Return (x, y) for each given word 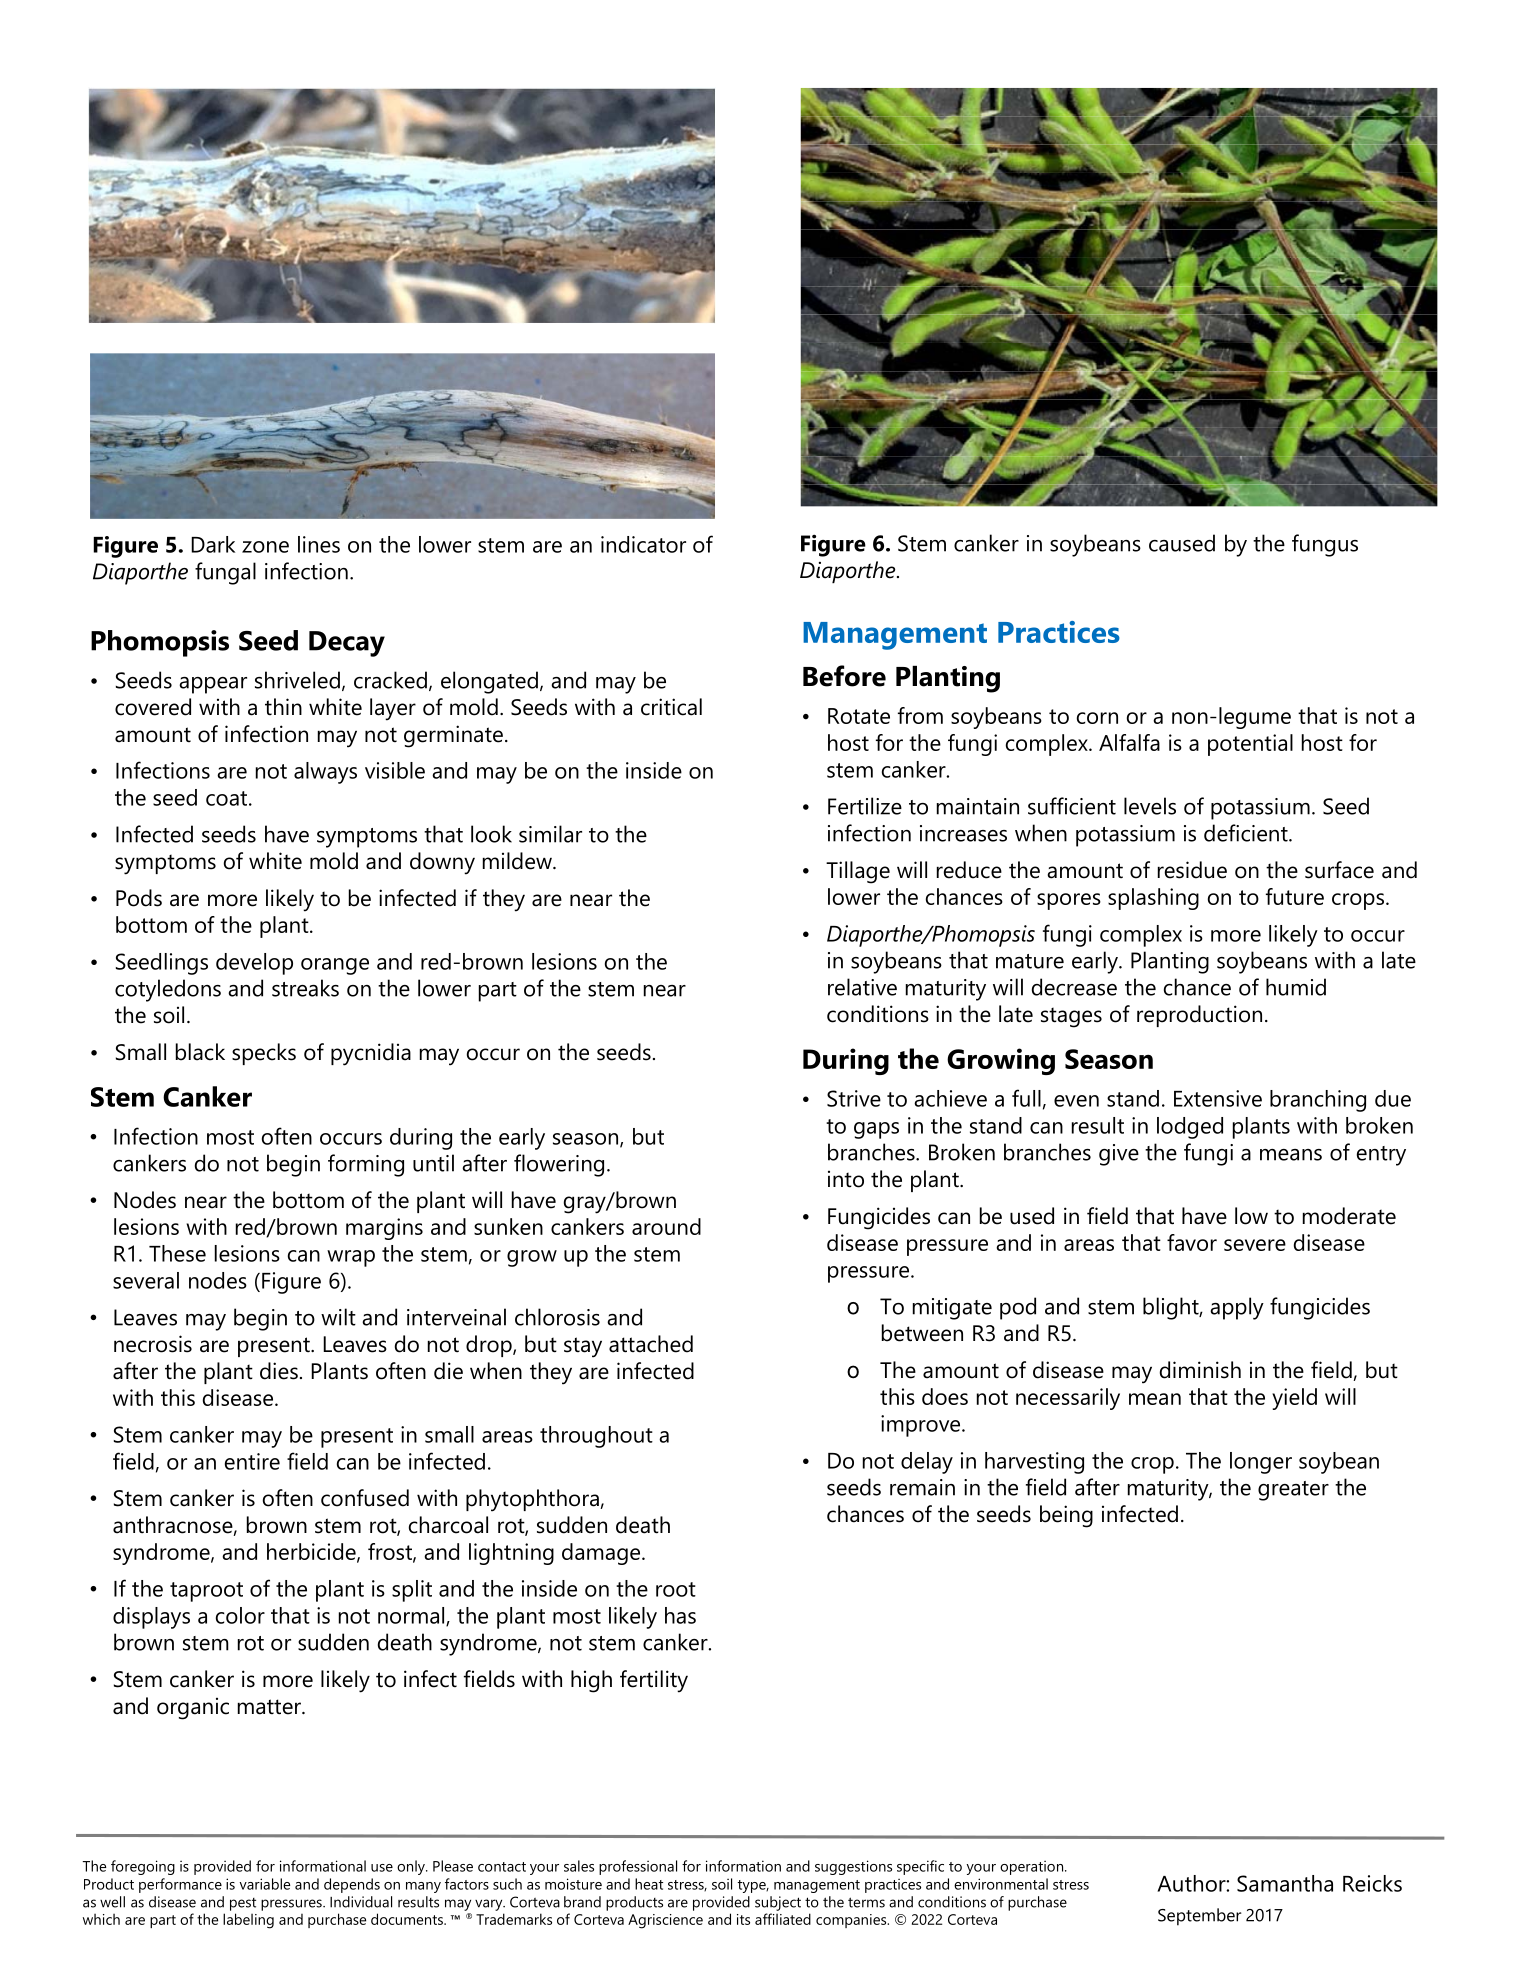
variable (264, 1884)
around (666, 1226)
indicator (643, 544)
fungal (225, 573)
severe (1255, 1245)
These (177, 1253)
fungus (1325, 545)
